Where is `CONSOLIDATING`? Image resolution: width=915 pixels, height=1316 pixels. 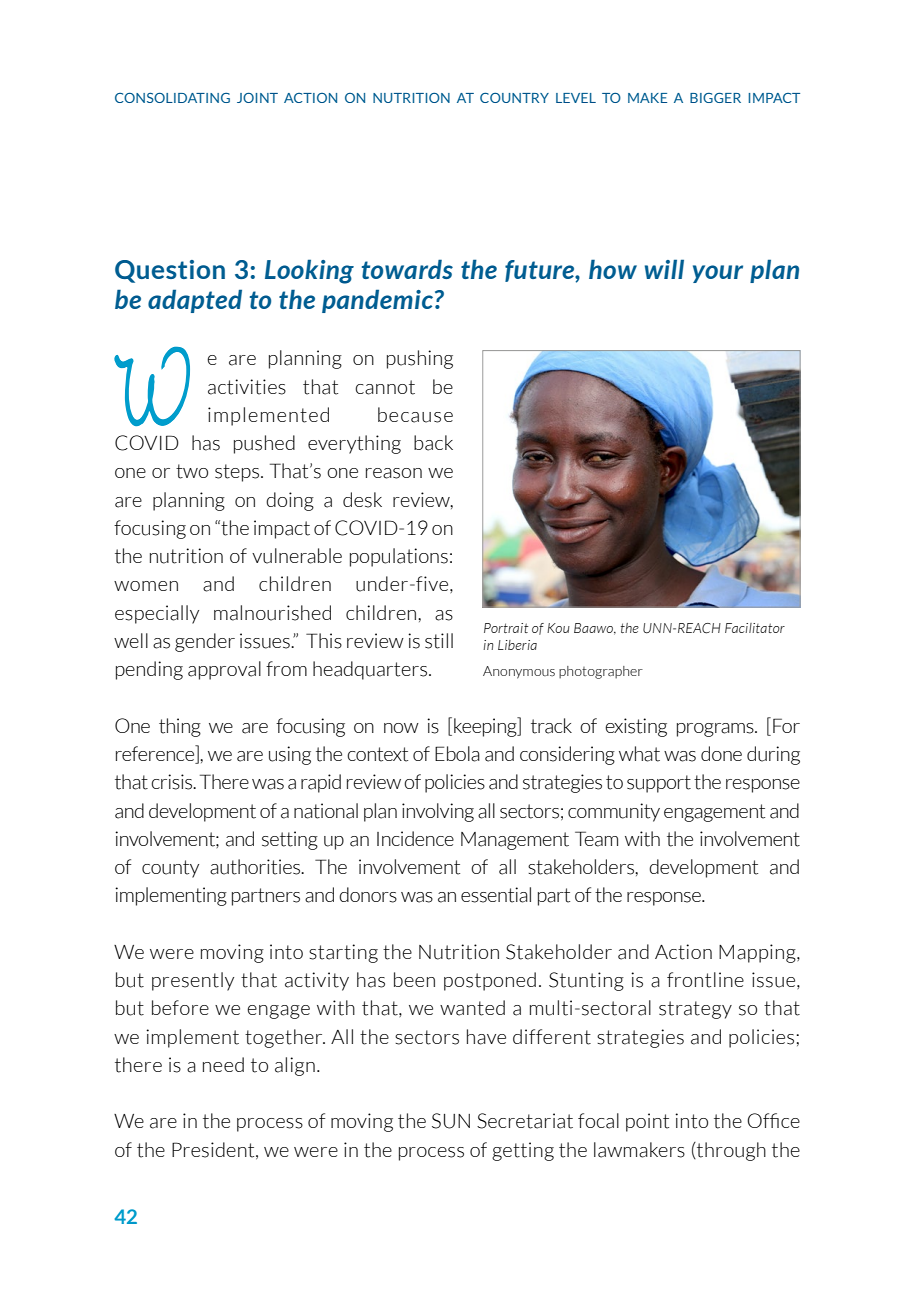 CONSOLIDATING is located at coordinates (172, 98).
